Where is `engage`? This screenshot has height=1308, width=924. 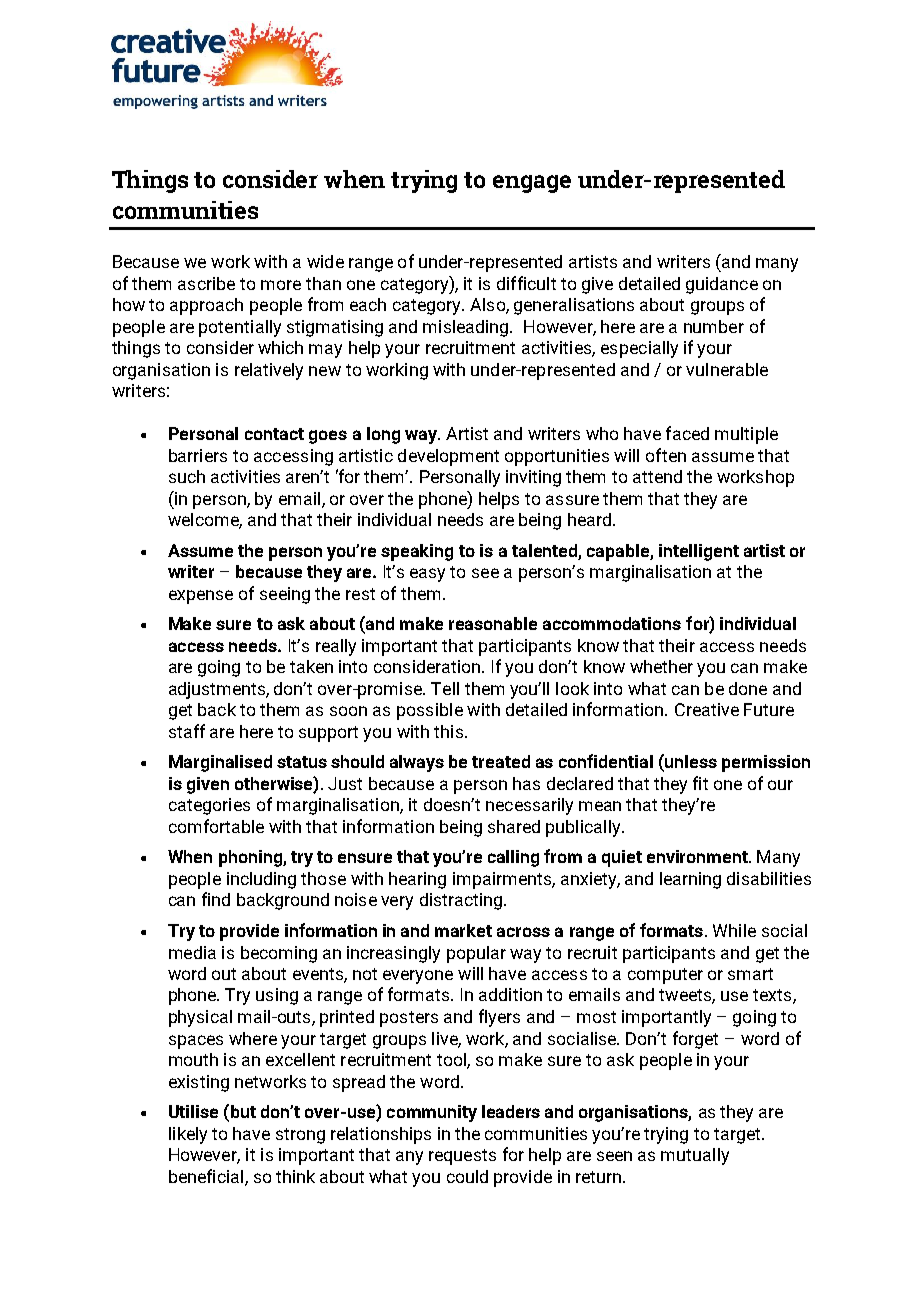
engage is located at coordinates (532, 184).
